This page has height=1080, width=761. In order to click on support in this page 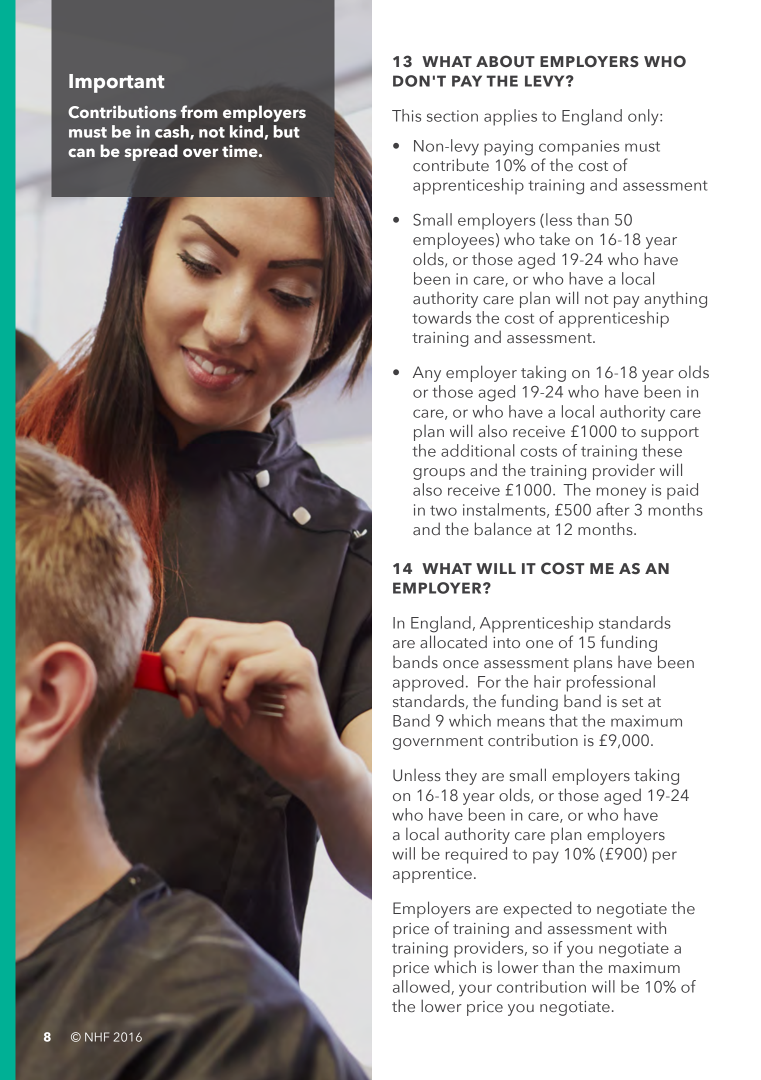, I will do `click(670, 434)`.
